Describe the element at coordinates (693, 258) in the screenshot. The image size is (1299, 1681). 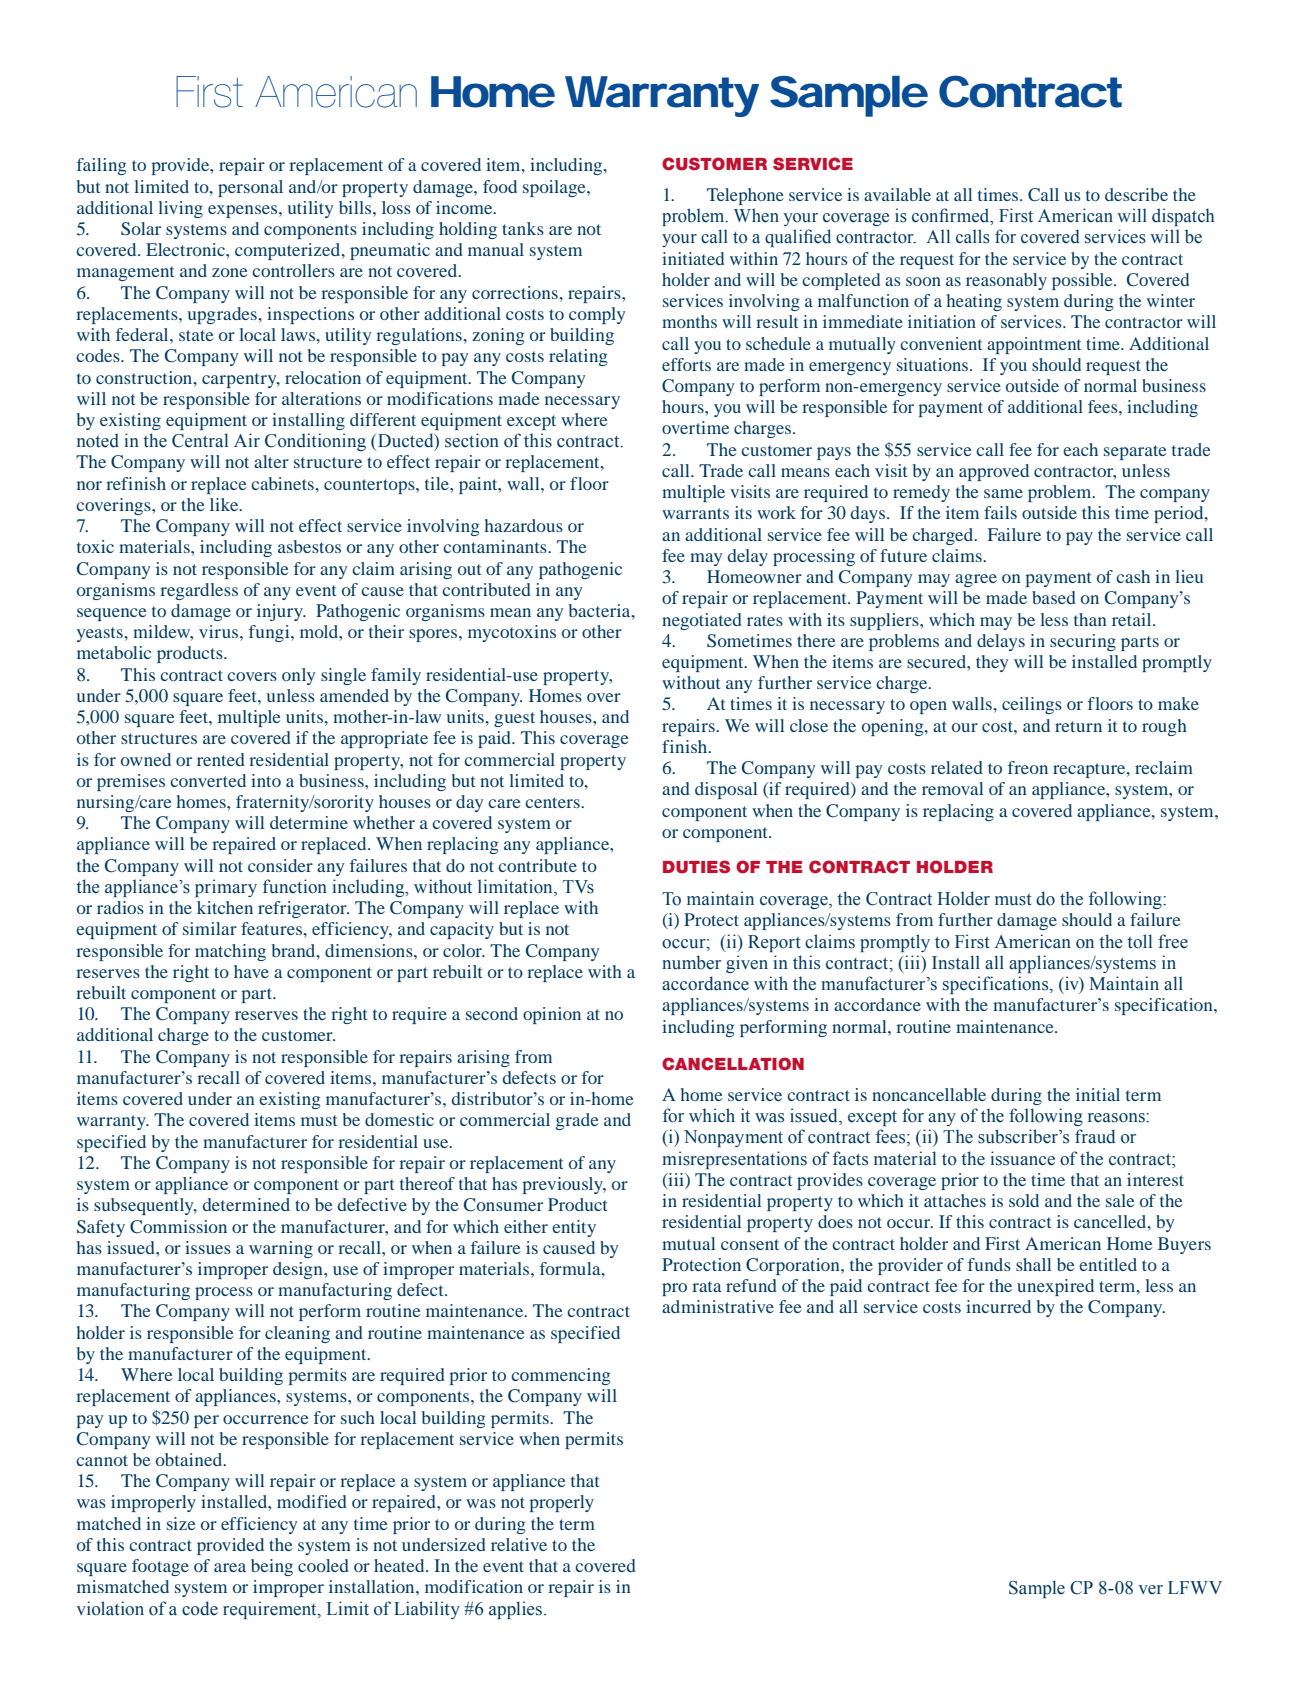
I see `initiated` at that location.
